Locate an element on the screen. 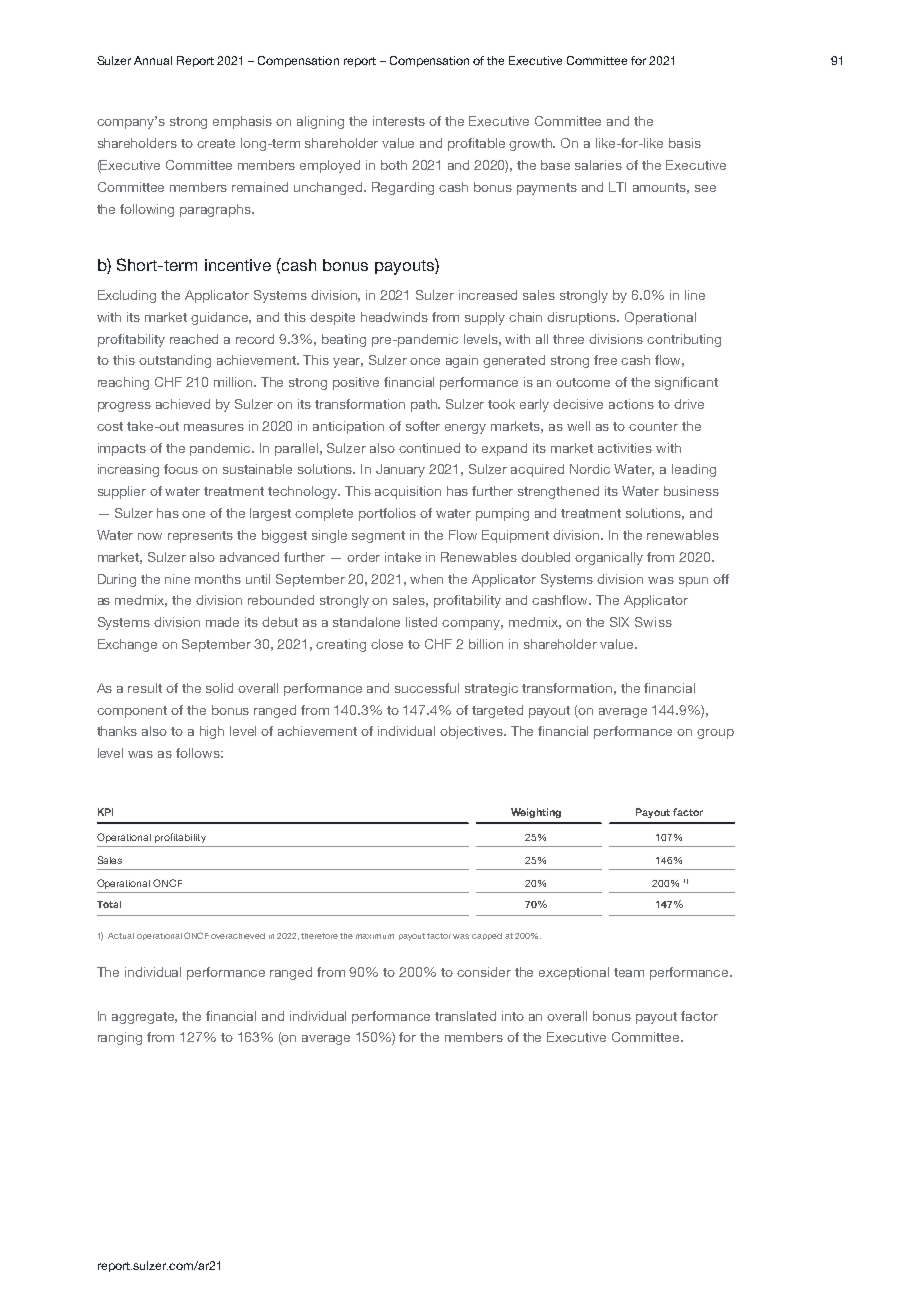 Image resolution: width=924 pixels, height=1308 pixels. group is located at coordinates (715, 734).
